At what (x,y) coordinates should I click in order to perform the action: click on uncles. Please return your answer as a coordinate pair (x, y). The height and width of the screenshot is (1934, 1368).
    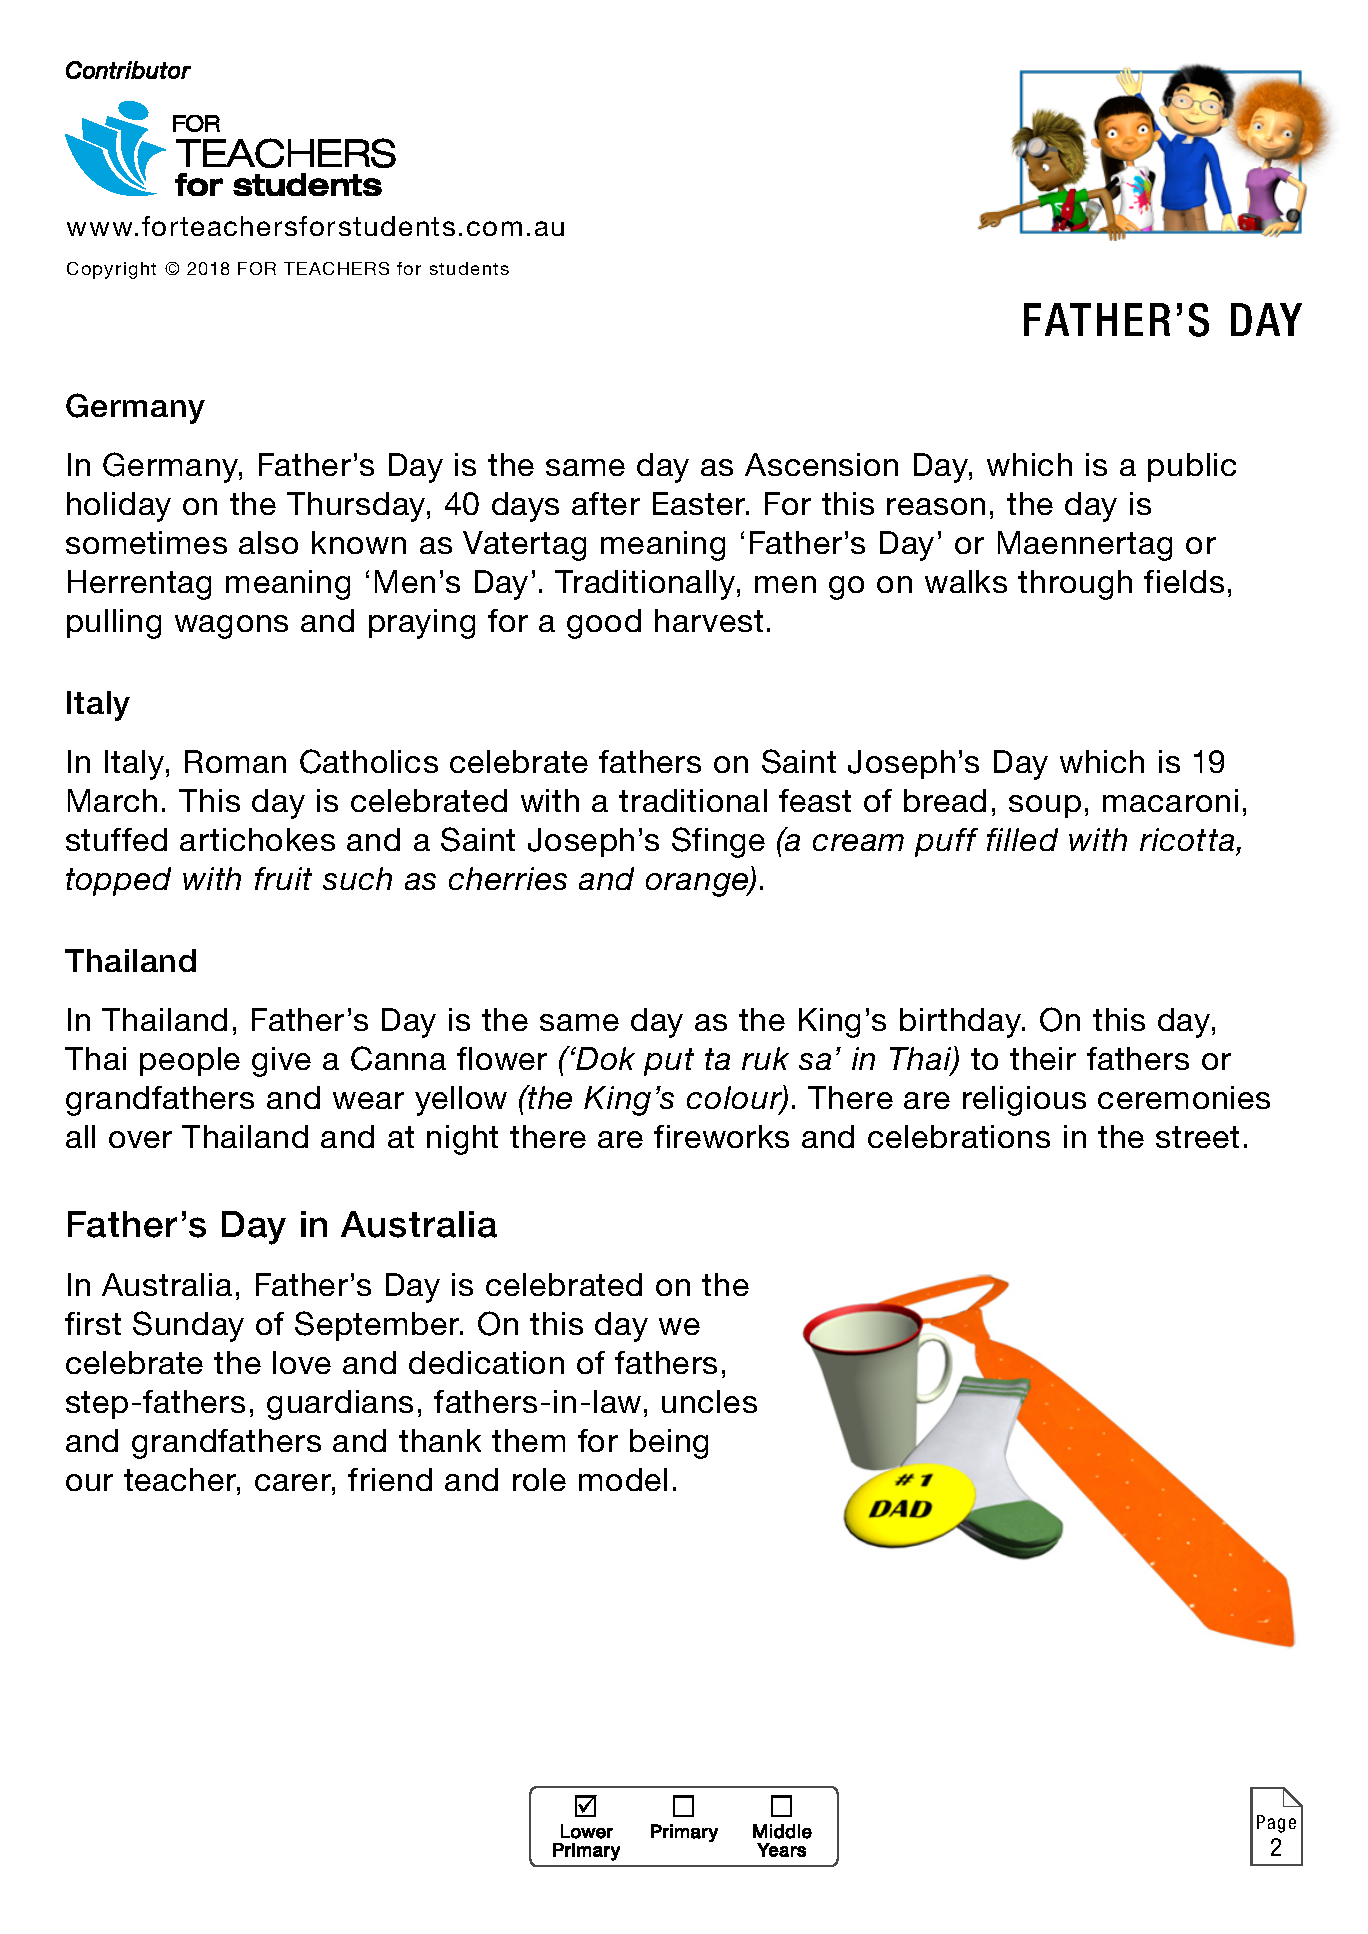
    Looking at the image, I should click on (709, 1401).
